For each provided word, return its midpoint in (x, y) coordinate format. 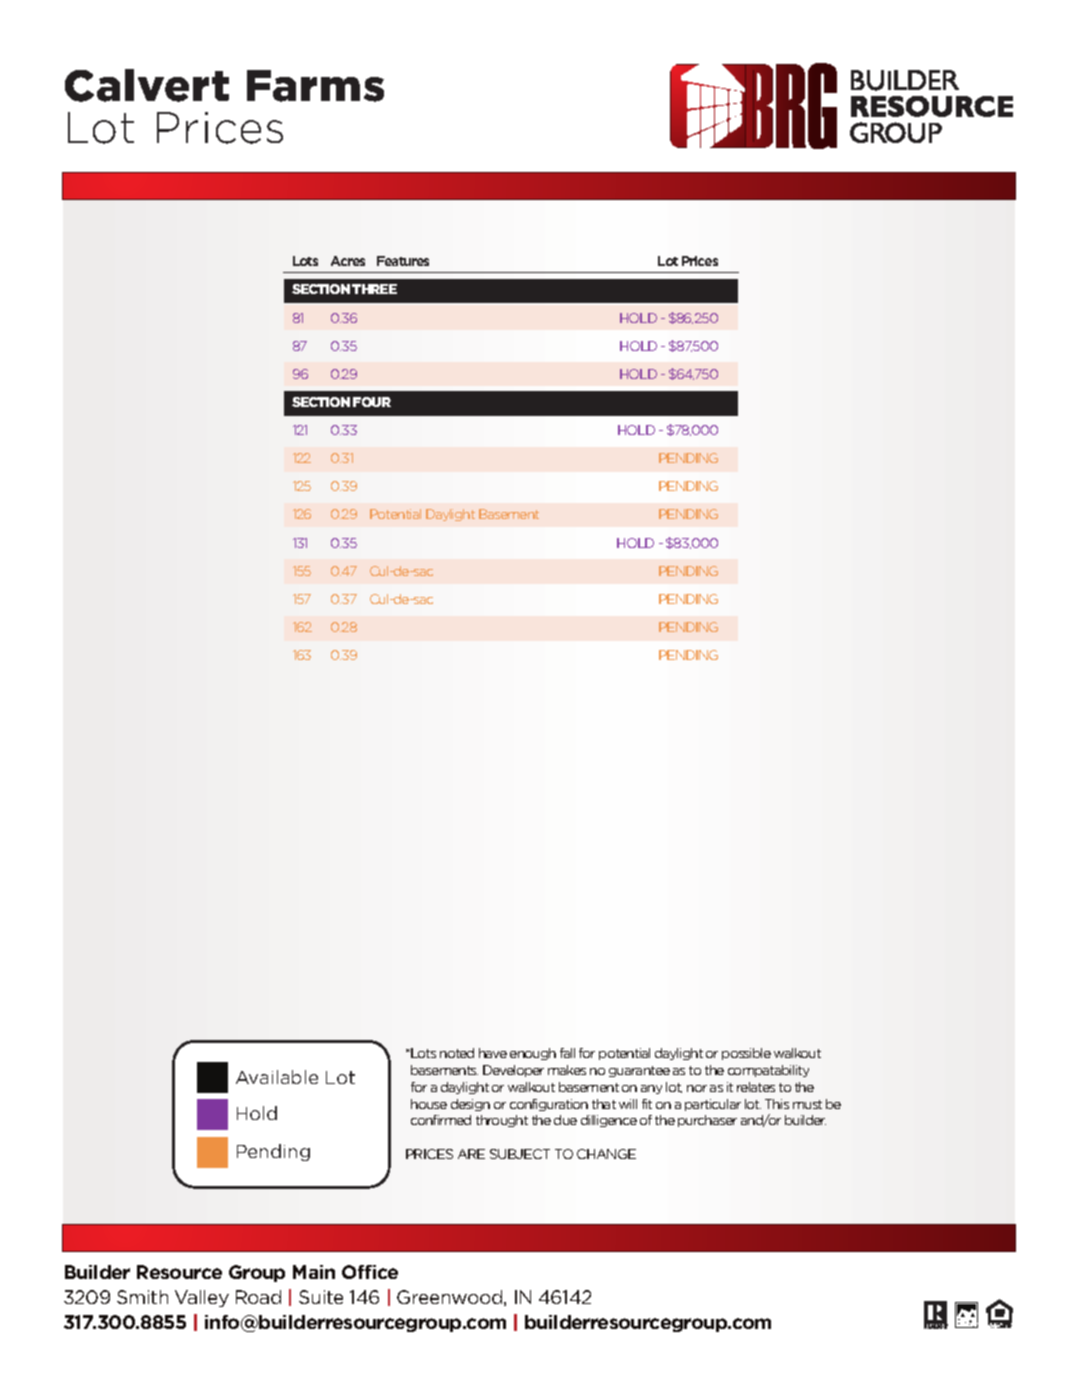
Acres (348, 261)
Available (277, 1077)
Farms (315, 86)
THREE (374, 289)
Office (370, 1272)
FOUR (372, 402)
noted (457, 1053)
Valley (202, 1298)
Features (403, 261)
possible (746, 1054)
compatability (768, 1071)
